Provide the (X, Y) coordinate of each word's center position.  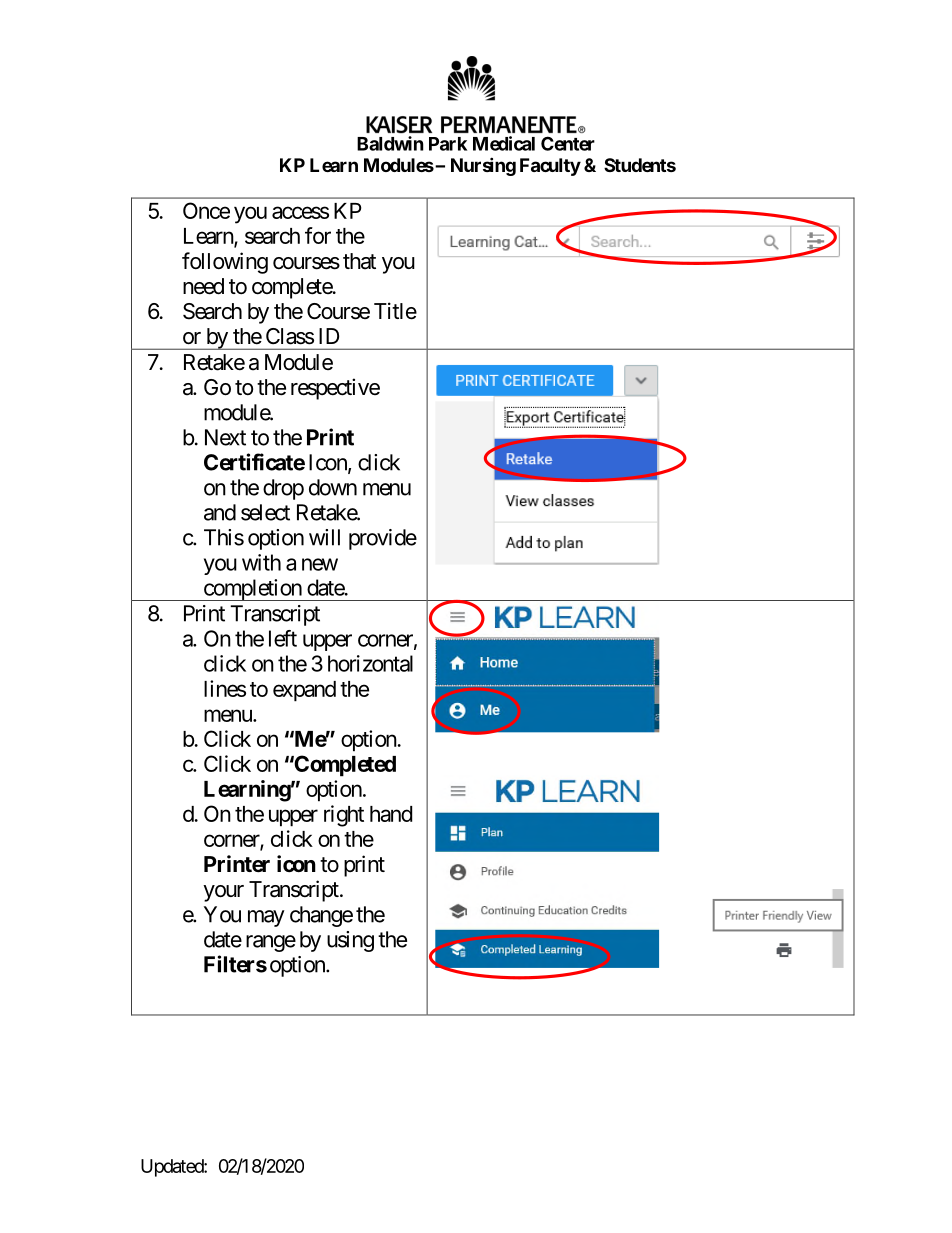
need (203, 286)
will (324, 537)
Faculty (550, 167)
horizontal (370, 663)
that (359, 261)
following (225, 263)
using (350, 941)
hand (391, 814)
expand (304, 691)
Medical (504, 143)
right (344, 816)
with (261, 562)
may (266, 918)
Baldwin (390, 143)
